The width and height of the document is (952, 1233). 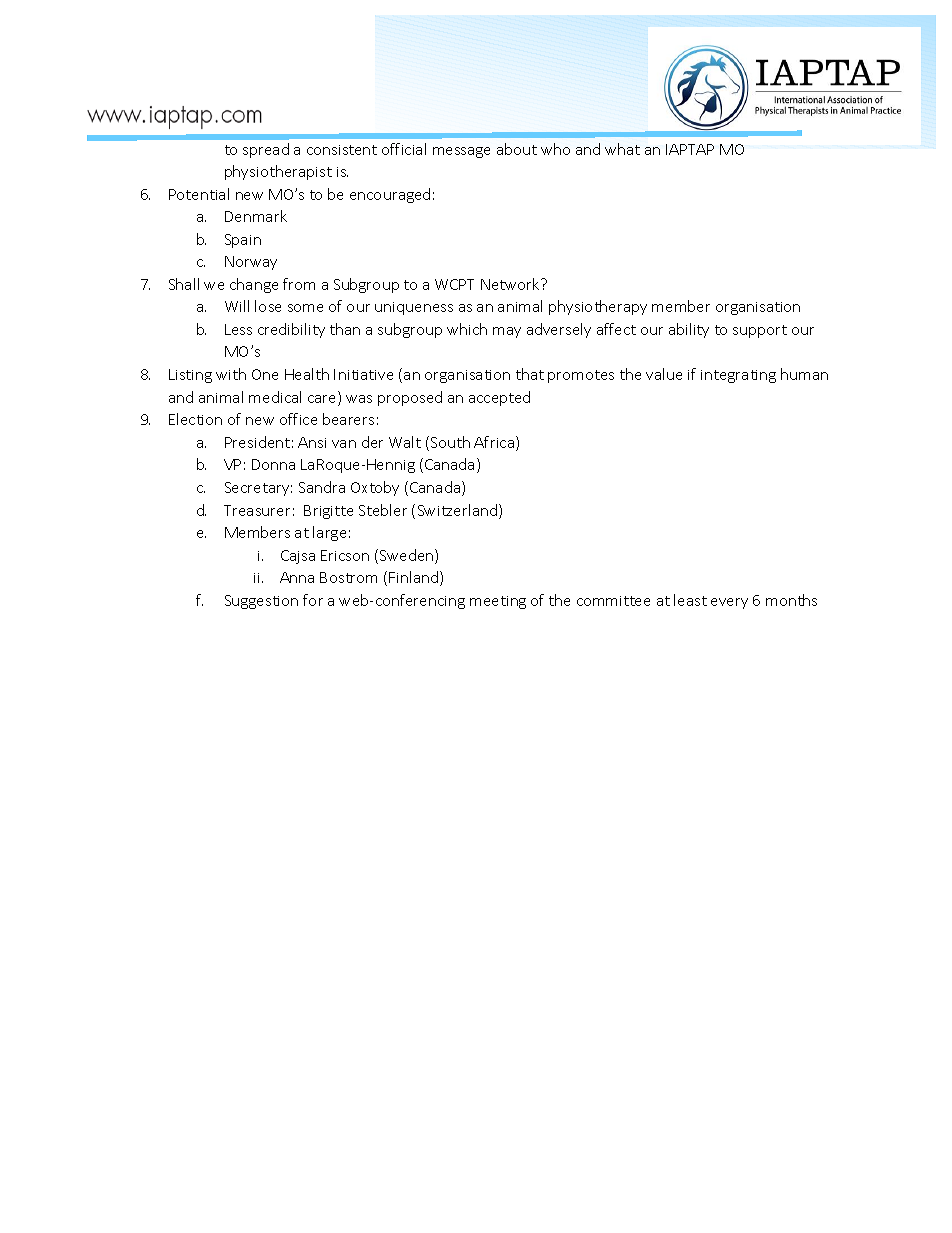 I want to click on One, so click(x=265, y=374).
